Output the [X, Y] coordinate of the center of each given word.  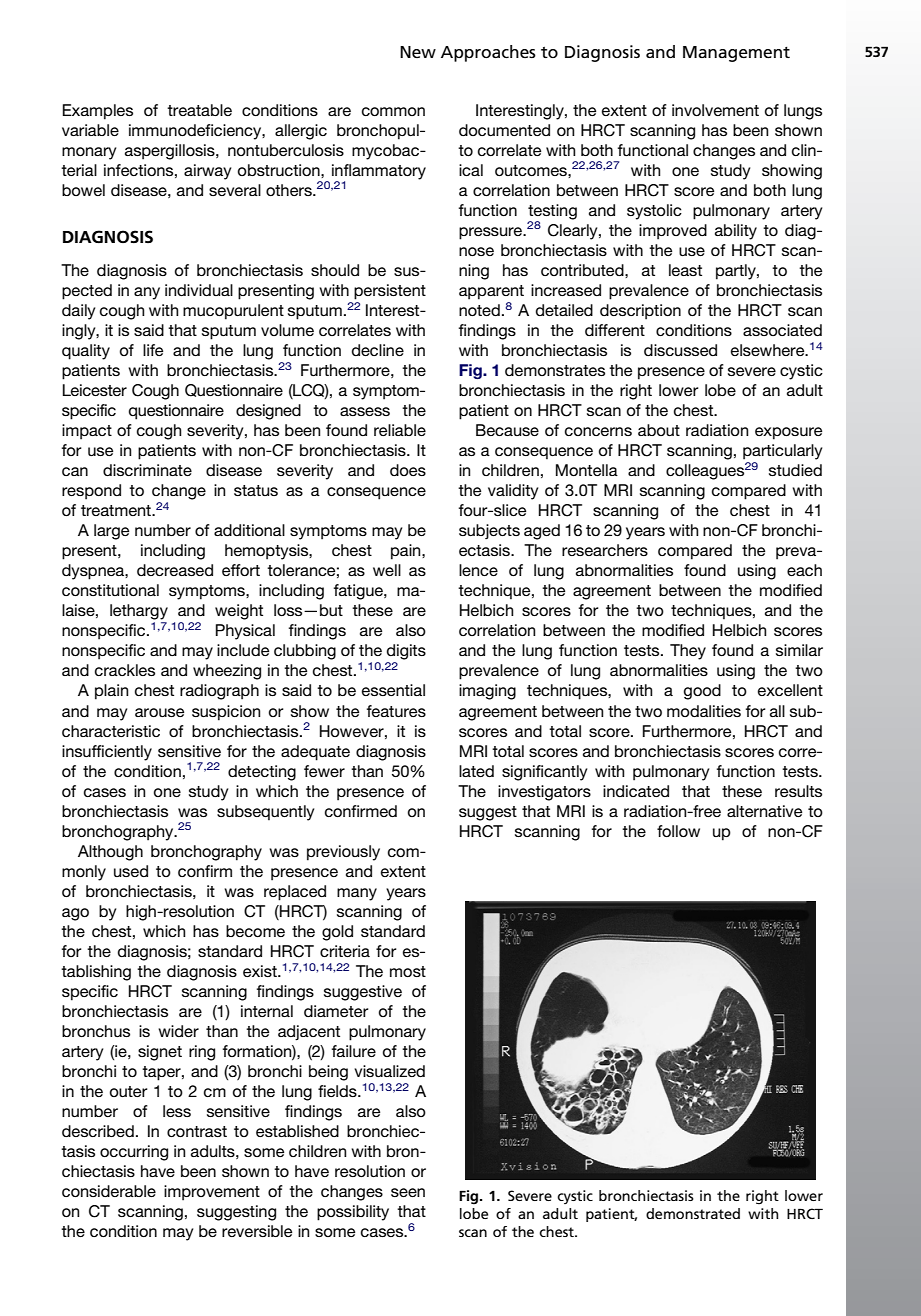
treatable [199, 110]
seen [408, 1192]
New [418, 52]
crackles [125, 670]
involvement [715, 110]
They [688, 652]
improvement [212, 1193]
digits [406, 652]
